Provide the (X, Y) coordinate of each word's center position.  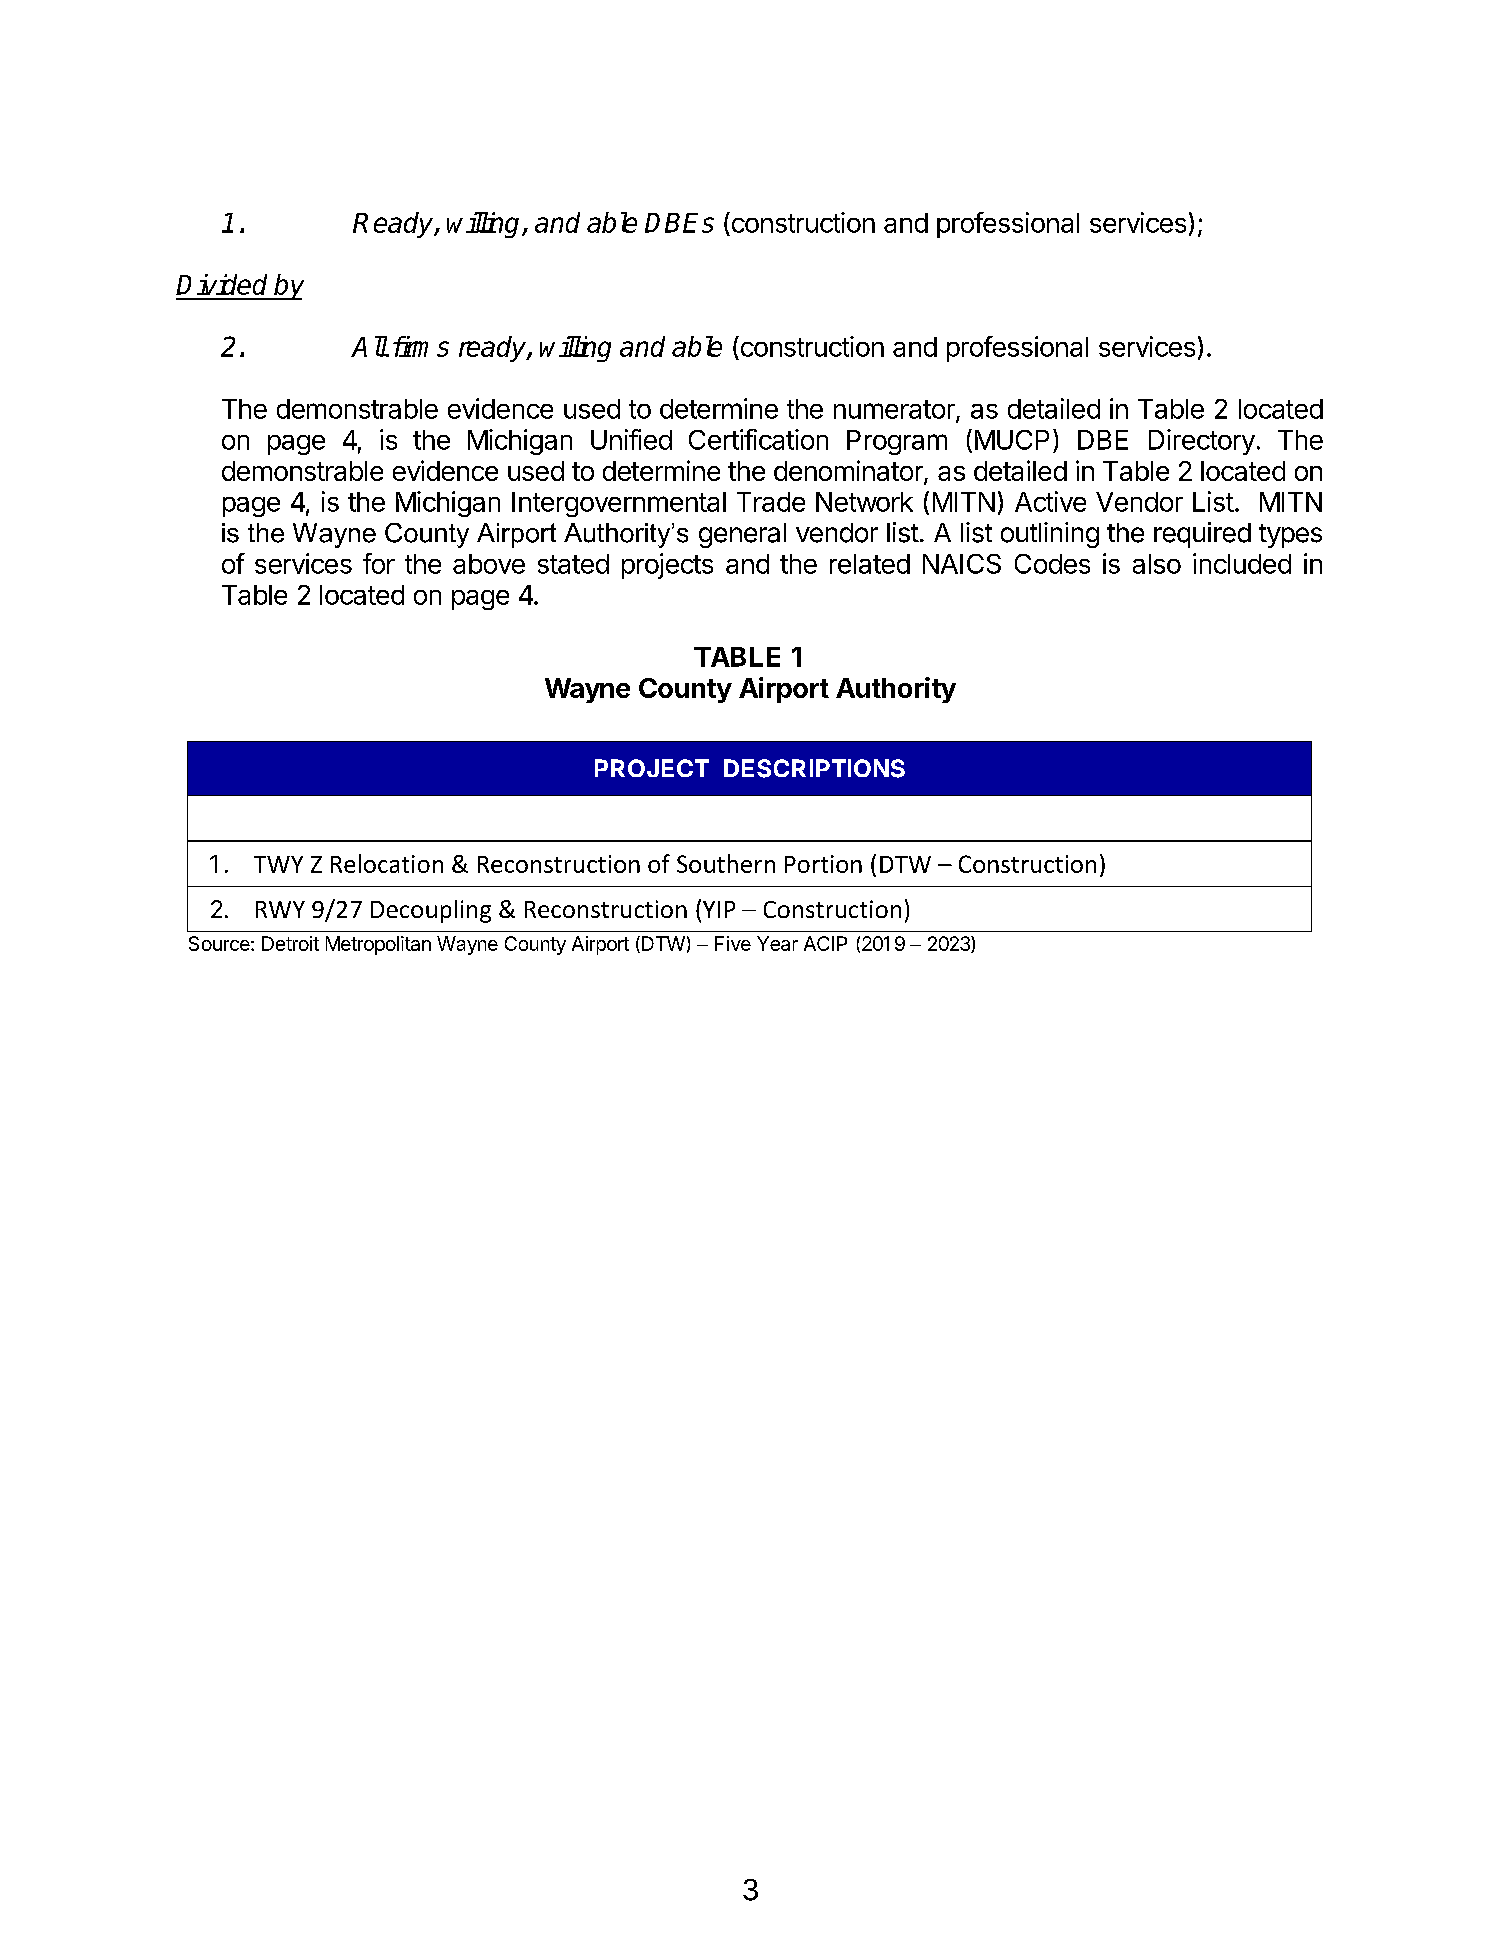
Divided (221, 284)
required (1202, 535)
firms (421, 346)
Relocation (387, 863)
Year (777, 943)
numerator (895, 410)
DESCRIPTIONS (814, 768)
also (1157, 564)
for (379, 563)
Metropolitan (378, 945)
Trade (771, 502)
